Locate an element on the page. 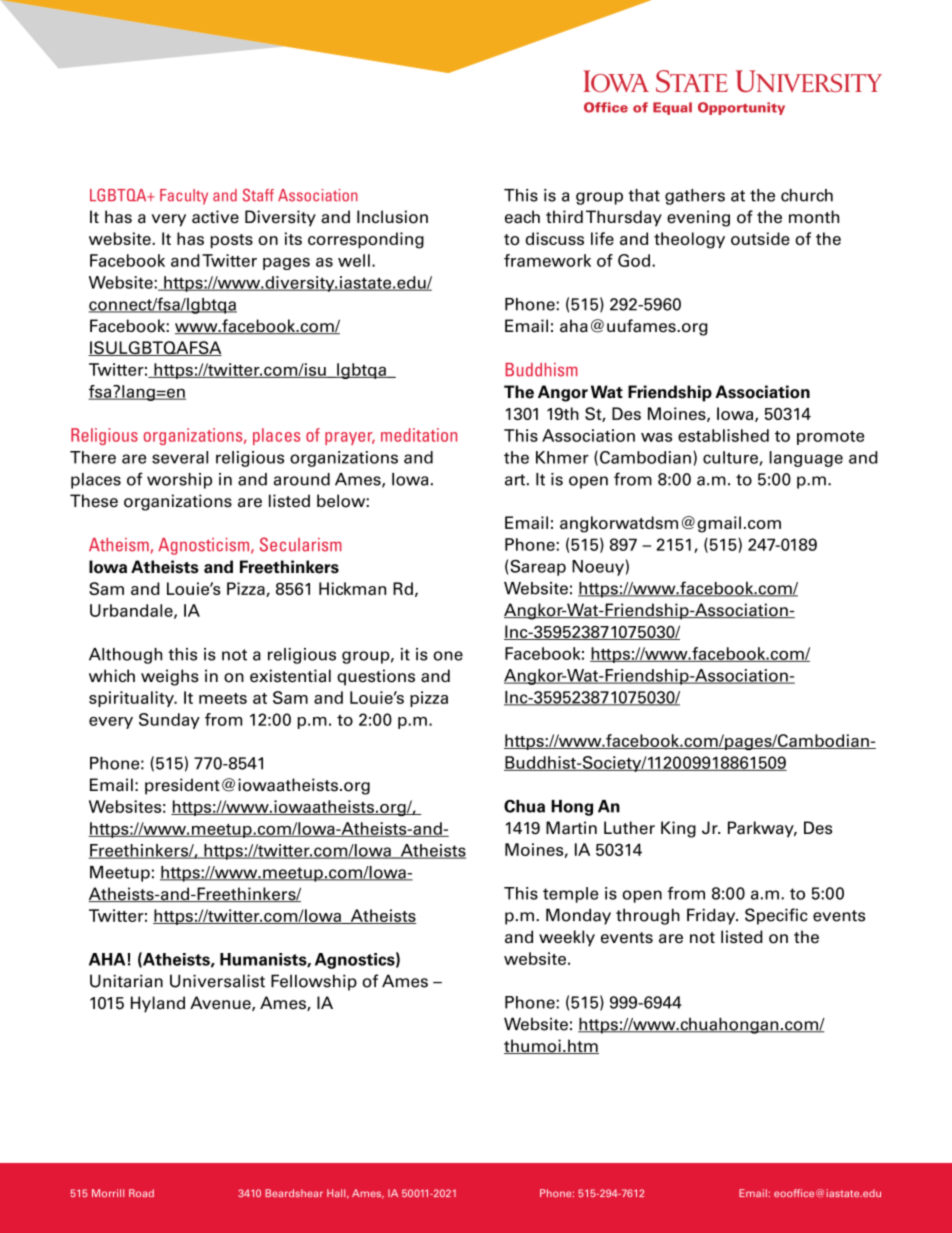 The height and width of the document is (1233, 952). active is located at coordinates (215, 217).
